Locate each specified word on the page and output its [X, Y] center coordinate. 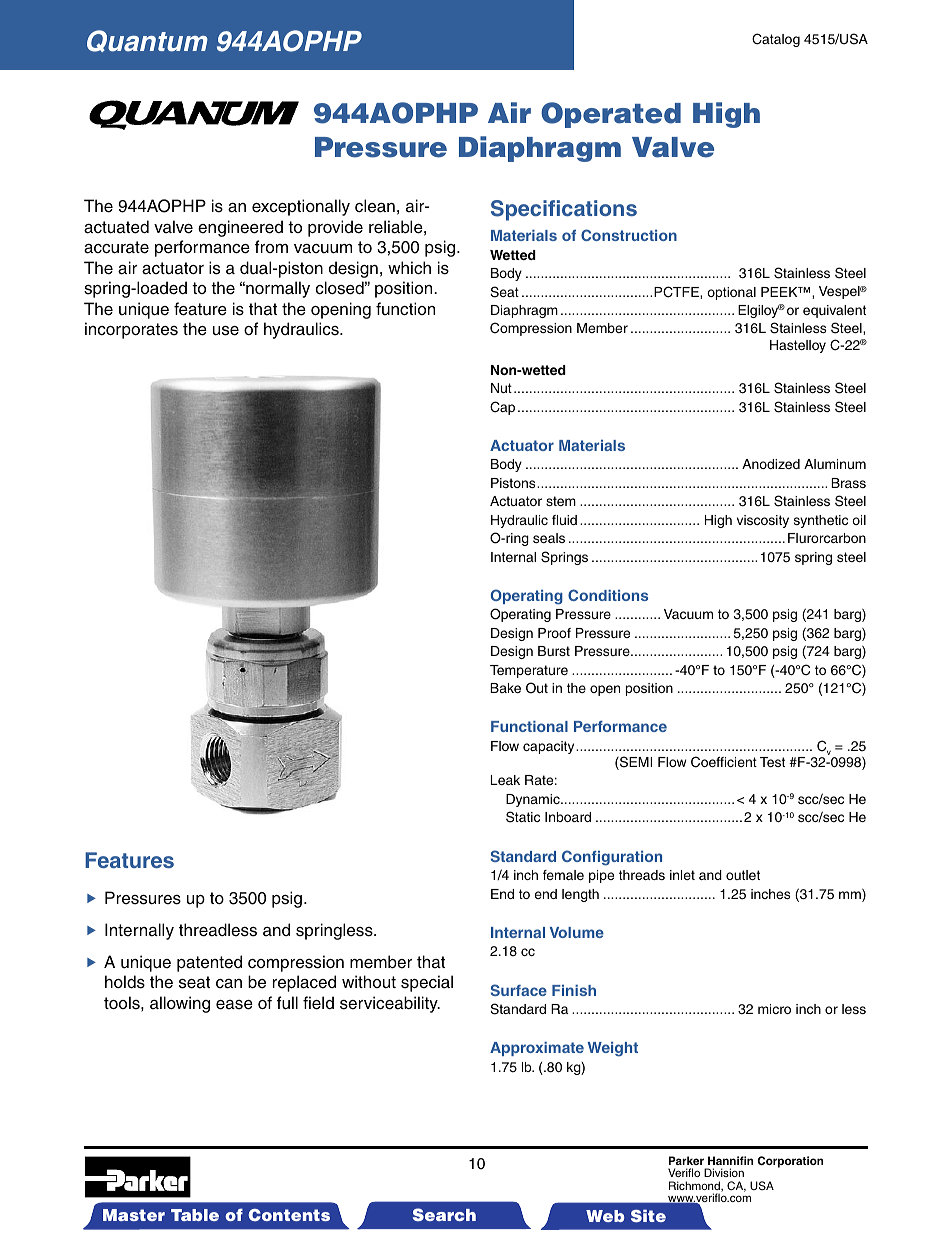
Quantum [147, 41]
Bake [505, 688]
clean [375, 206]
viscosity [763, 521]
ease [234, 1005]
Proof [554, 633]
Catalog [776, 40]
